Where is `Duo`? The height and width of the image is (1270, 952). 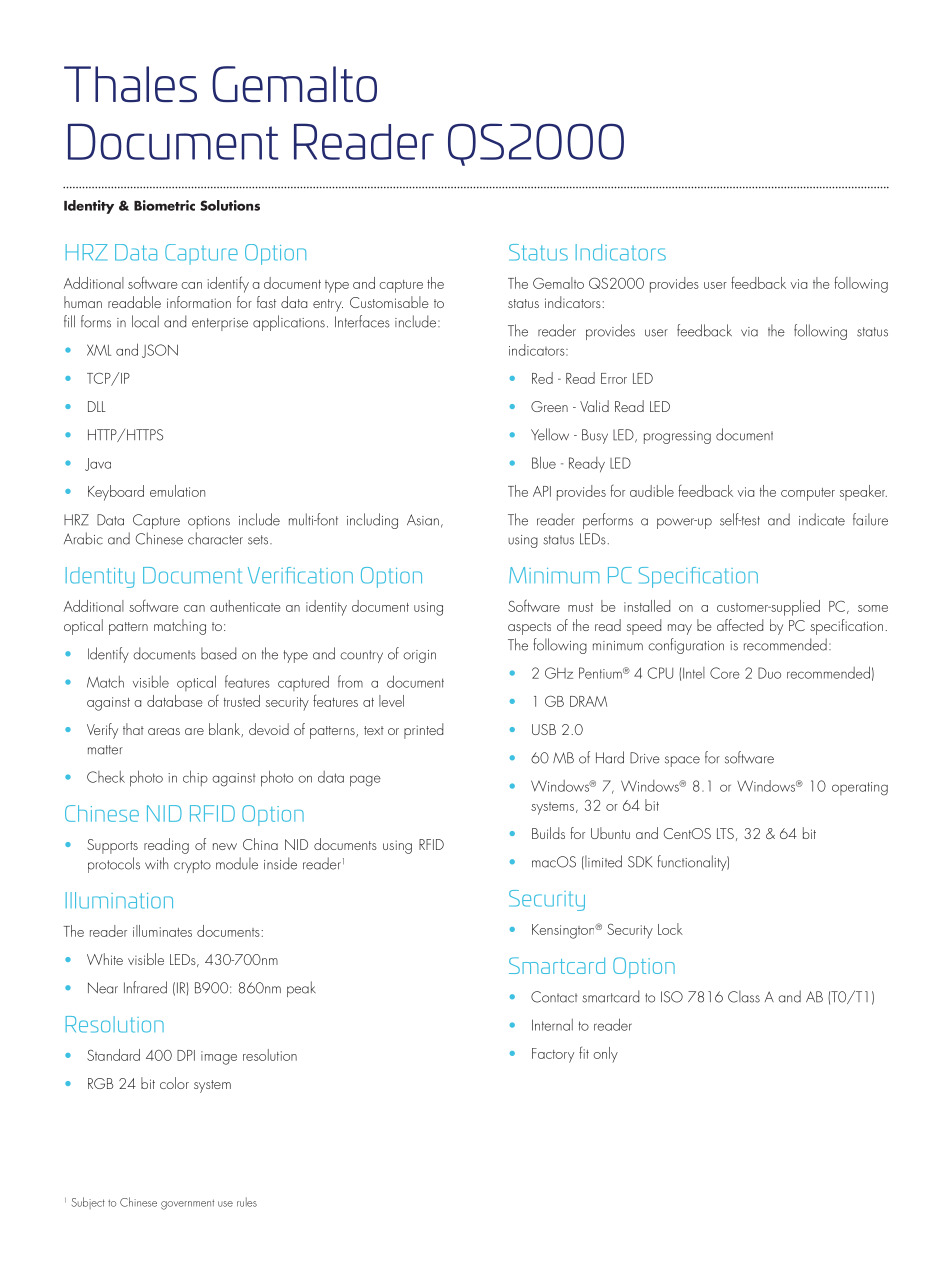
Duo is located at coordinates (769, 673).
